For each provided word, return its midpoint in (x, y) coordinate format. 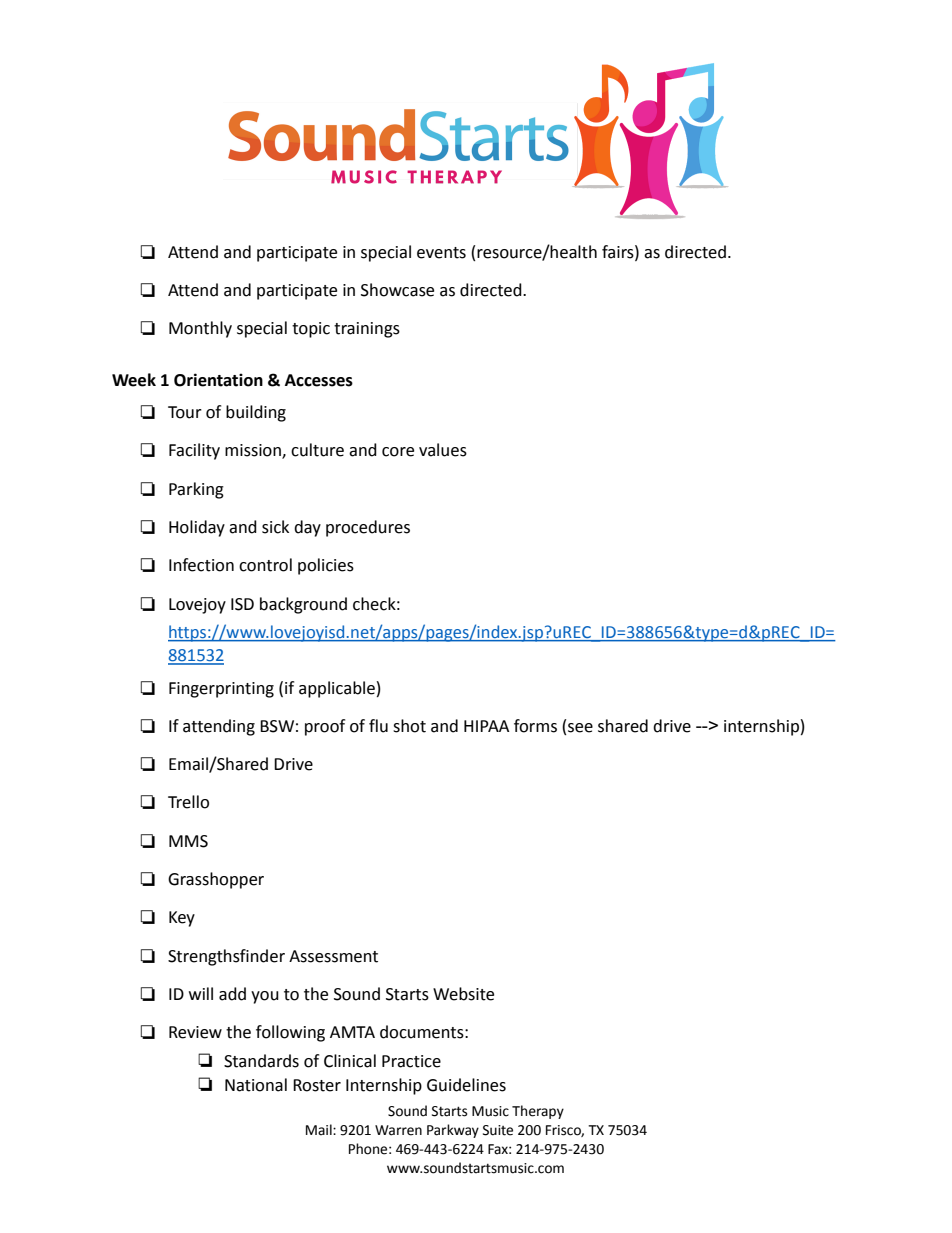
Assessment (333, 956)
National (256, 1085)
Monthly (200, 329)
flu (378, 726)
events (441, 253)
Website (463, 994)
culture (317, 450)
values (443, 450)
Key (182, 919)
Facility (194, 451)
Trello (188, 802)
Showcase (397, 290)
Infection (201, 565)
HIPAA (486, 726)
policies (326, 566)
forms (535, 726)
